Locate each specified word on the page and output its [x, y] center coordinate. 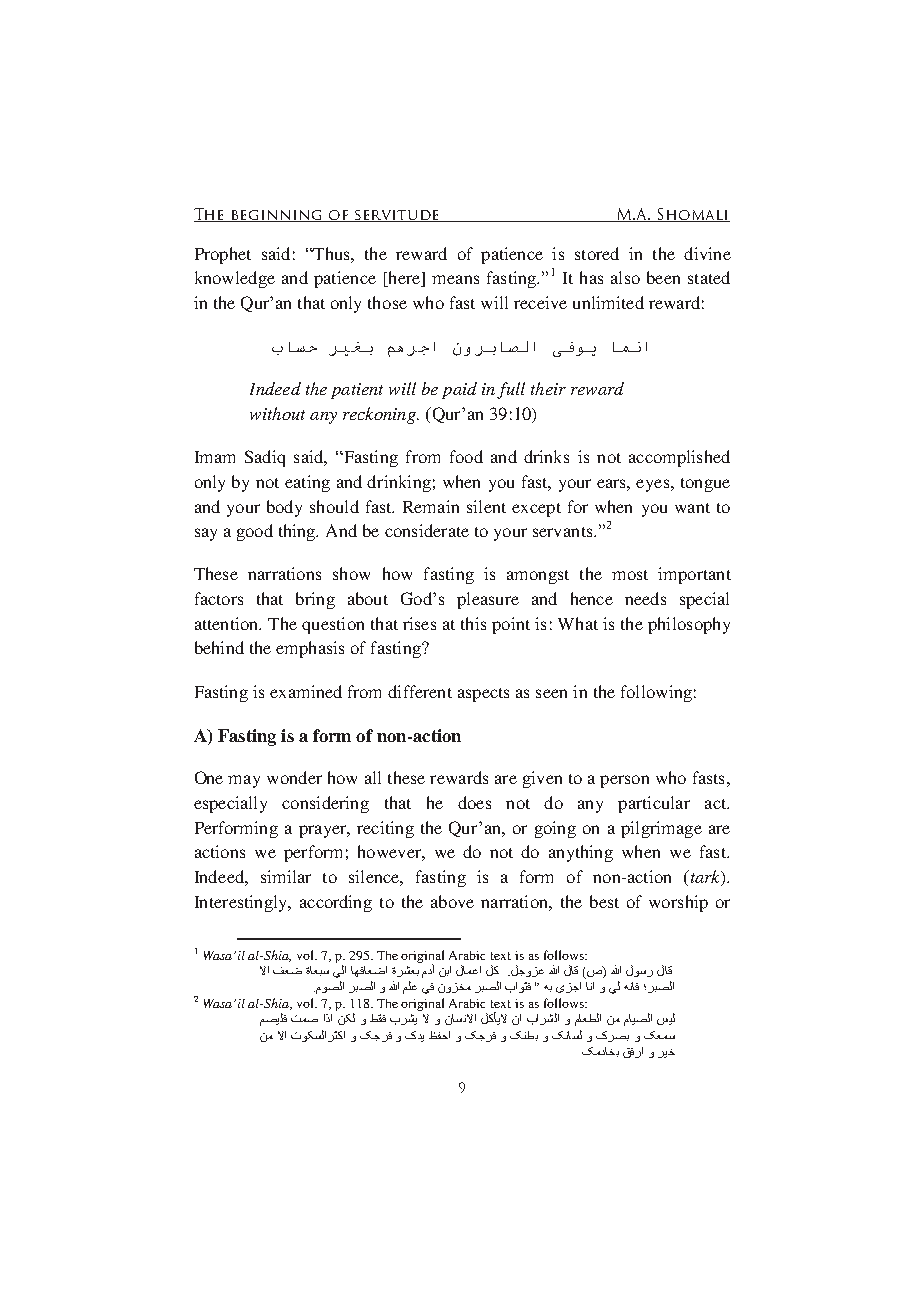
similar [286, 876]
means [455, 279]
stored [597, 253]
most [630, 575]
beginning [277, 216]
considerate [427, 530]
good [255, 532]
